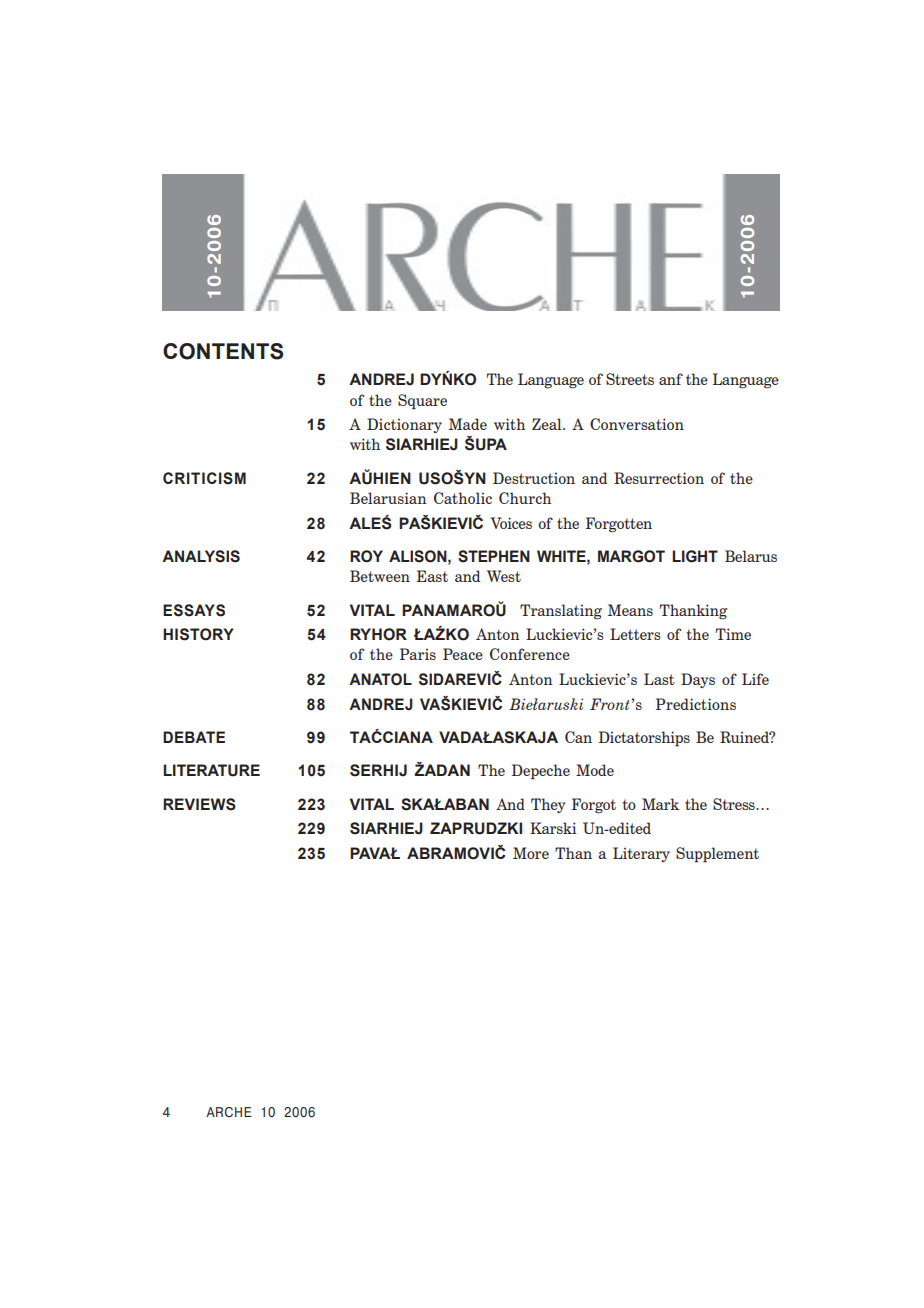 The height and width of the screenshot is (1308, 924). I want to click on DEBATE, so click(194, 737).
